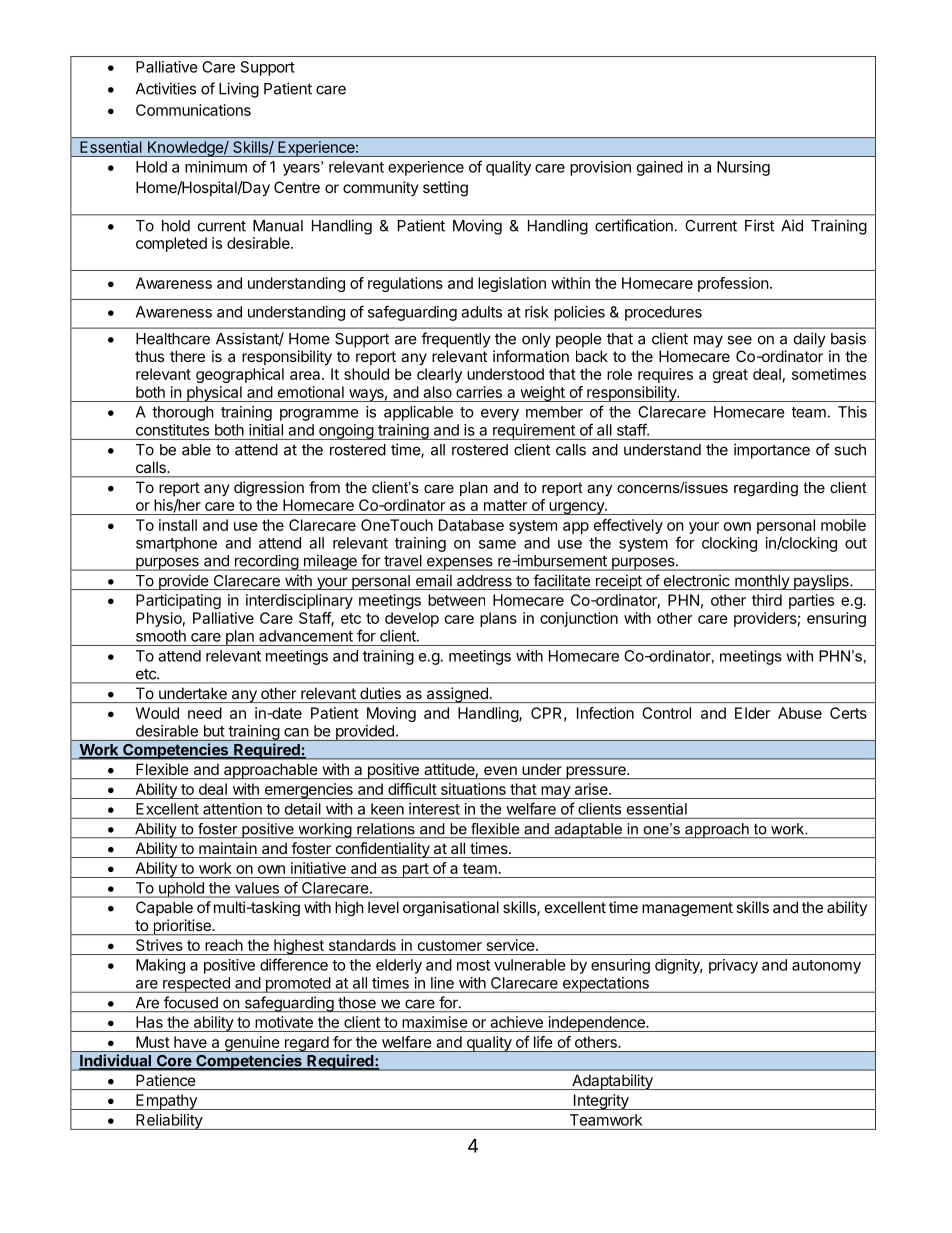 The height and width of the screenshot is (1233, 952). What do you see at coordinates (214, 731) in the screenshot?
I see `but` at bounding box center [214, 731].
